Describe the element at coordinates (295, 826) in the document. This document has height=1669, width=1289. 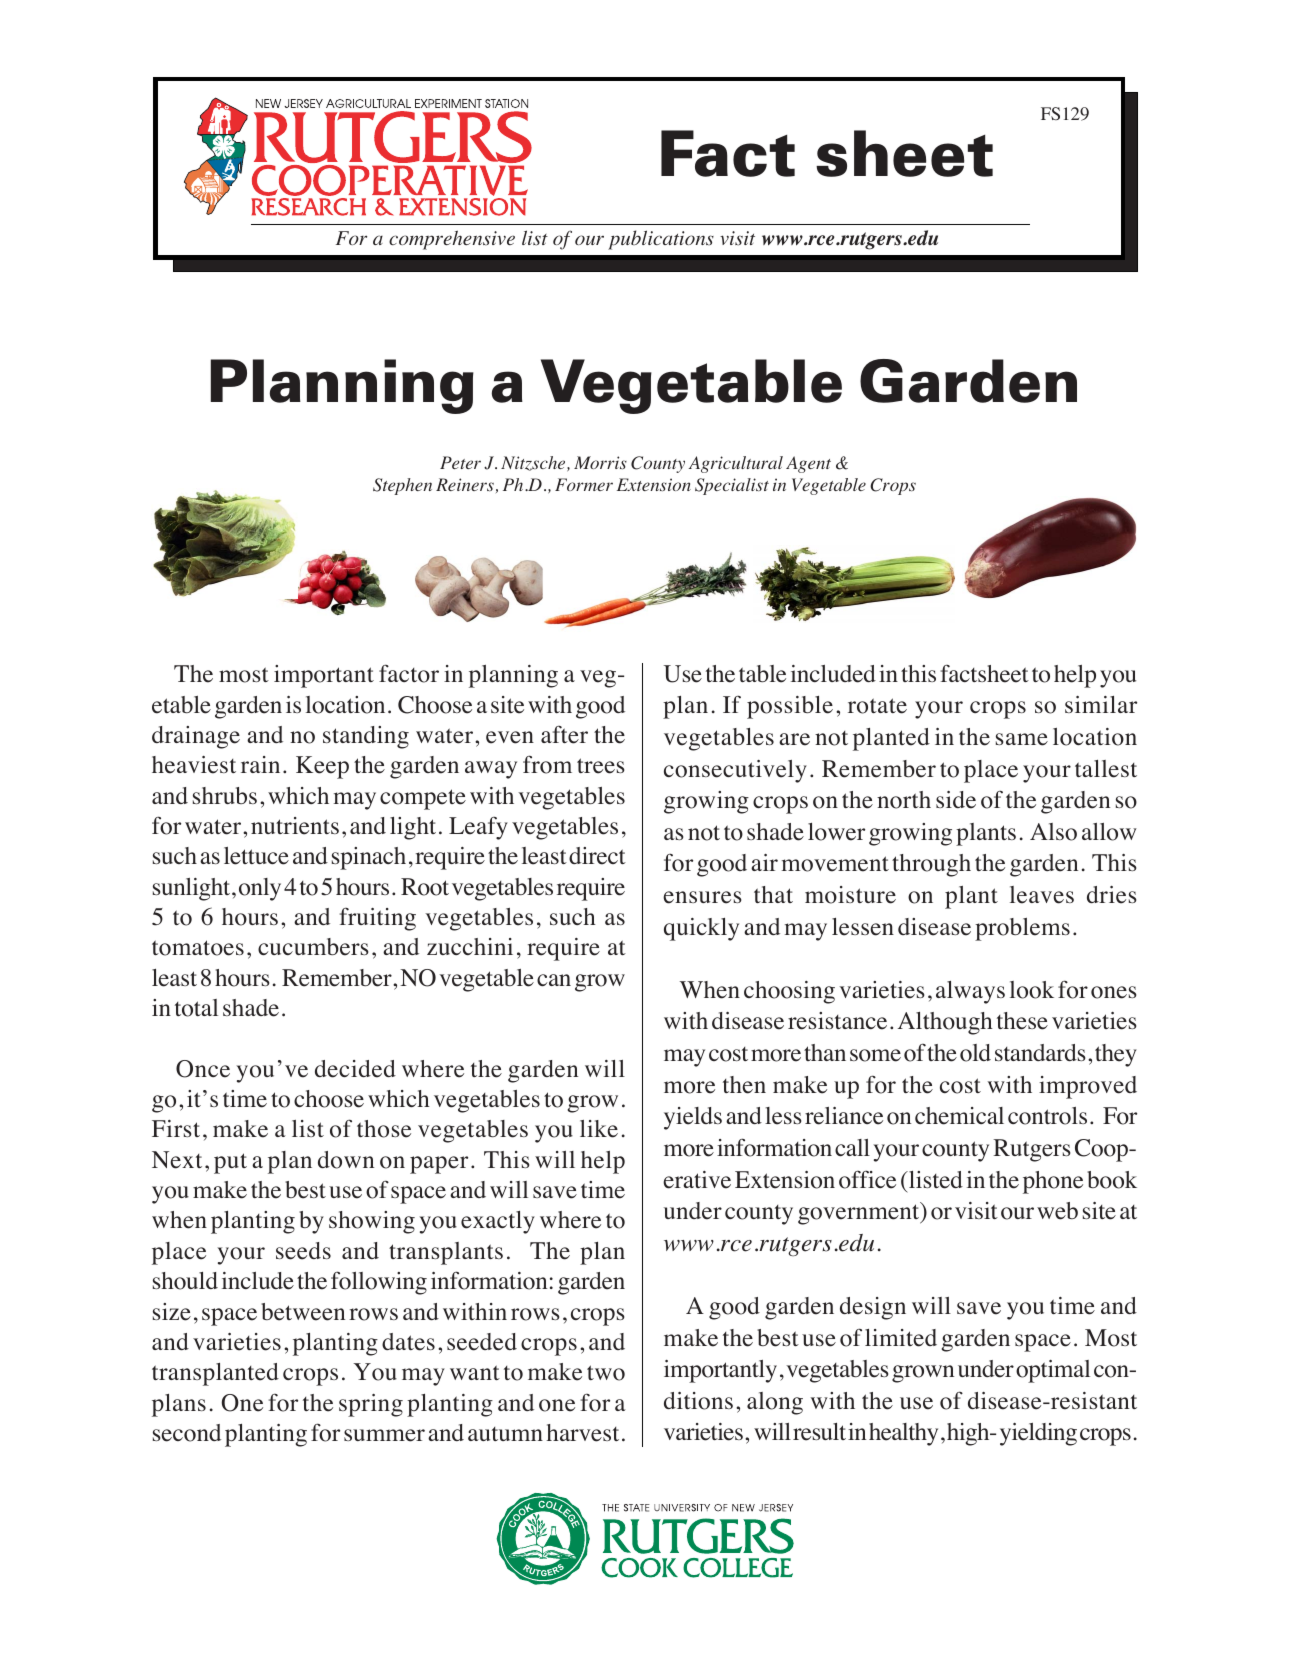
I see `nutrients` at that location.
